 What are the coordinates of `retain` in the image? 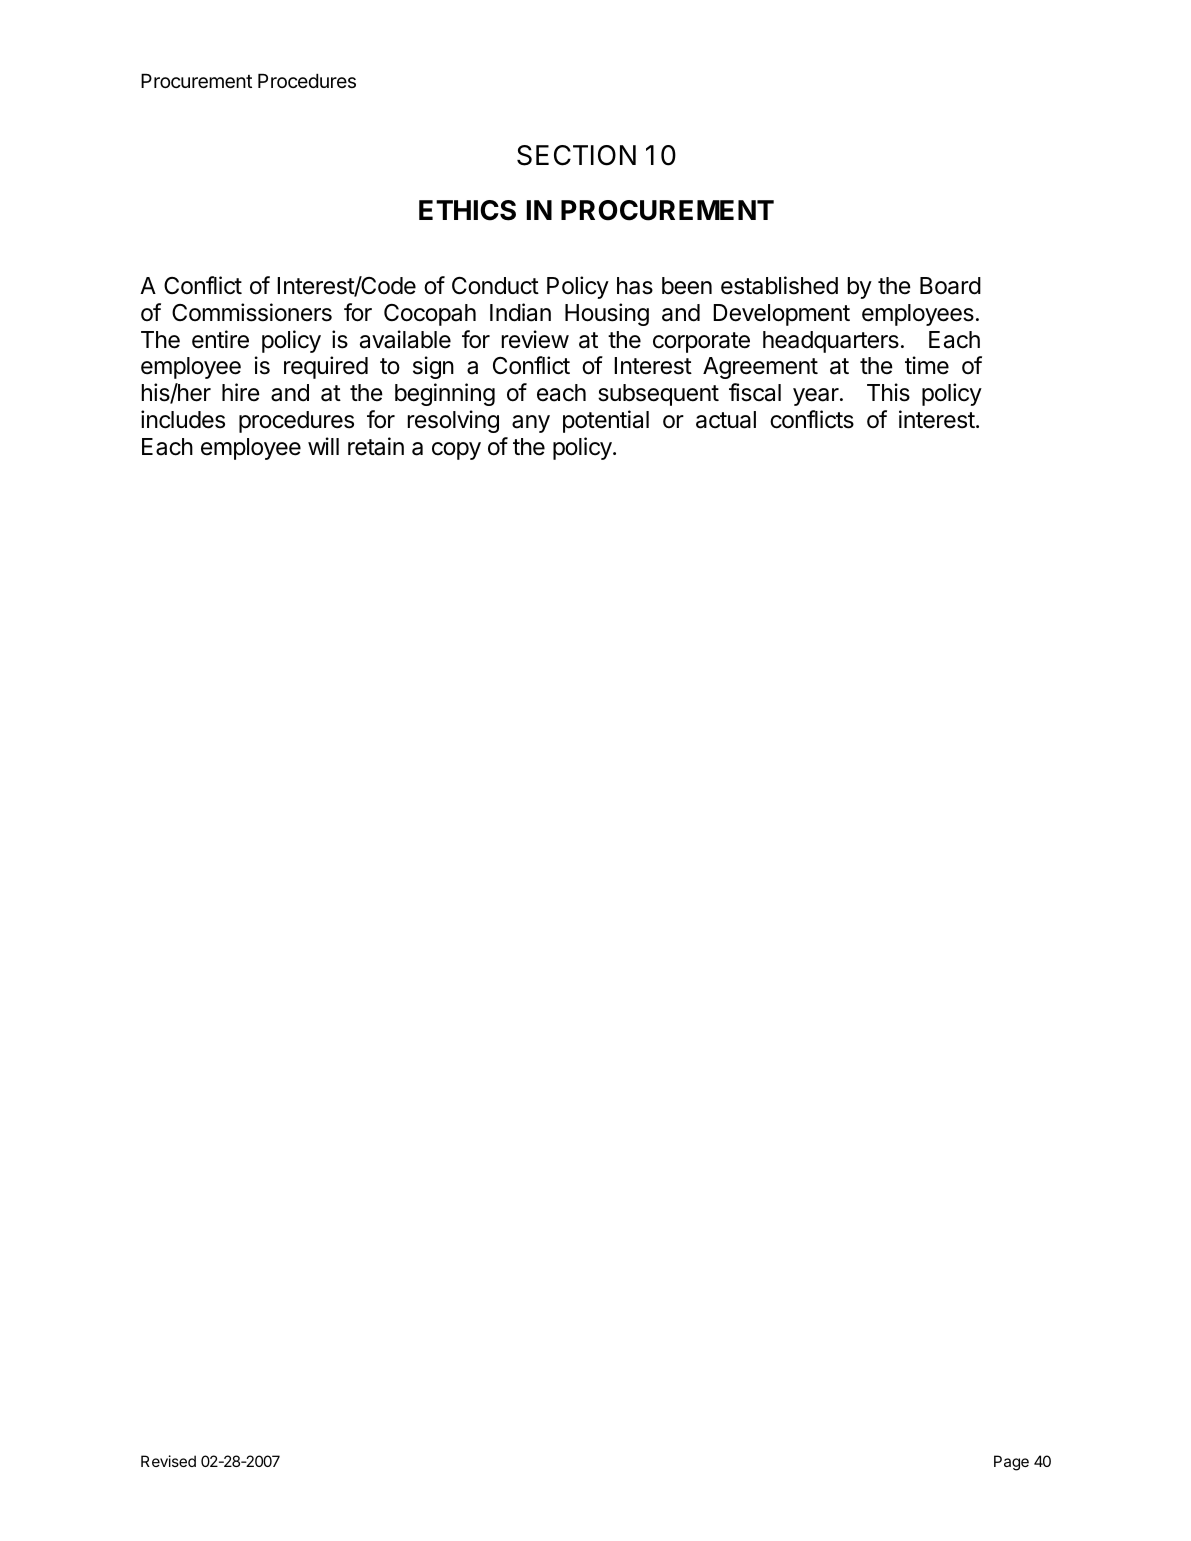 It's located at (376, 446).
